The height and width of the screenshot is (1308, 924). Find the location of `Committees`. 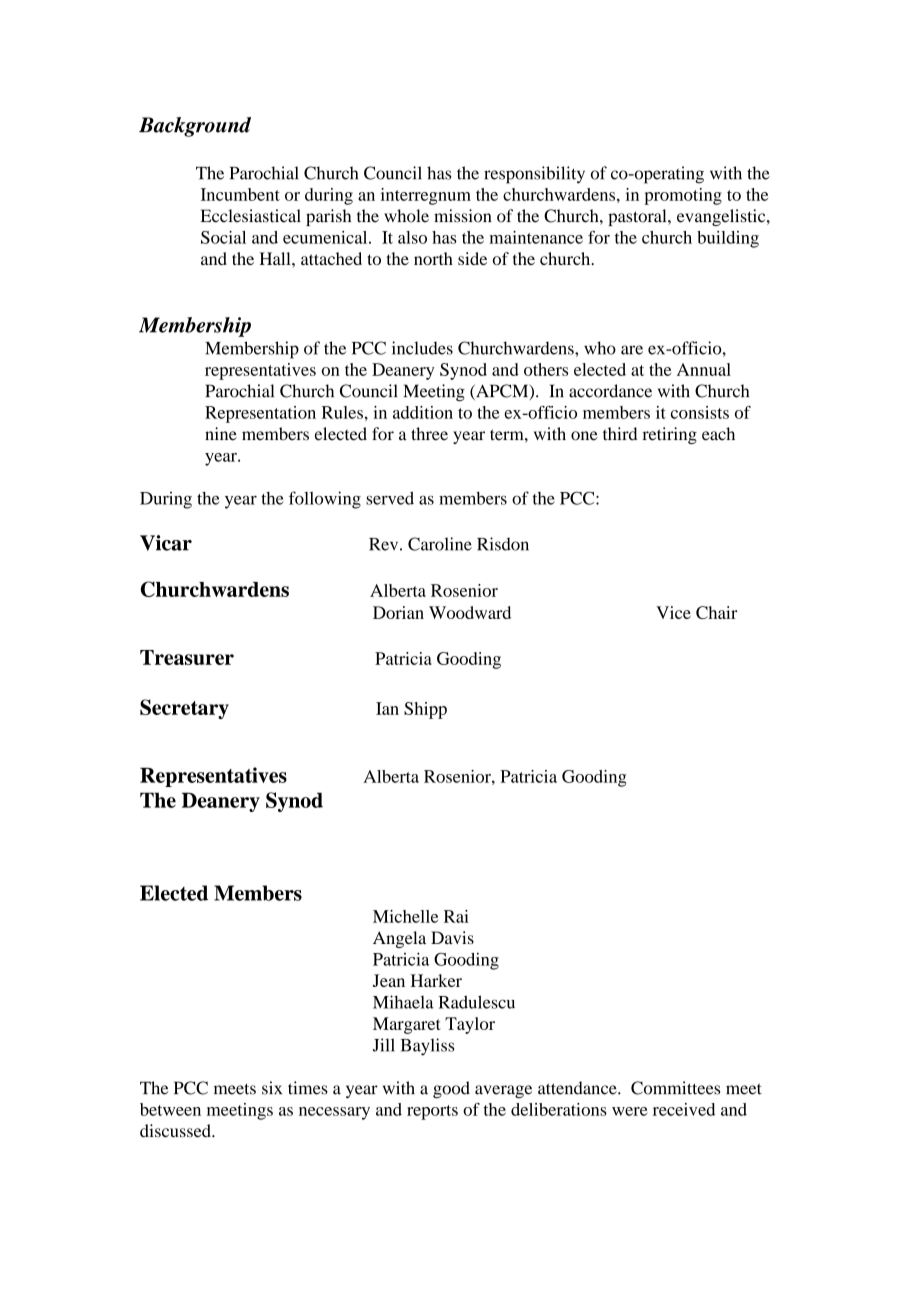

Committees is located at coordinates (675, 1088).
